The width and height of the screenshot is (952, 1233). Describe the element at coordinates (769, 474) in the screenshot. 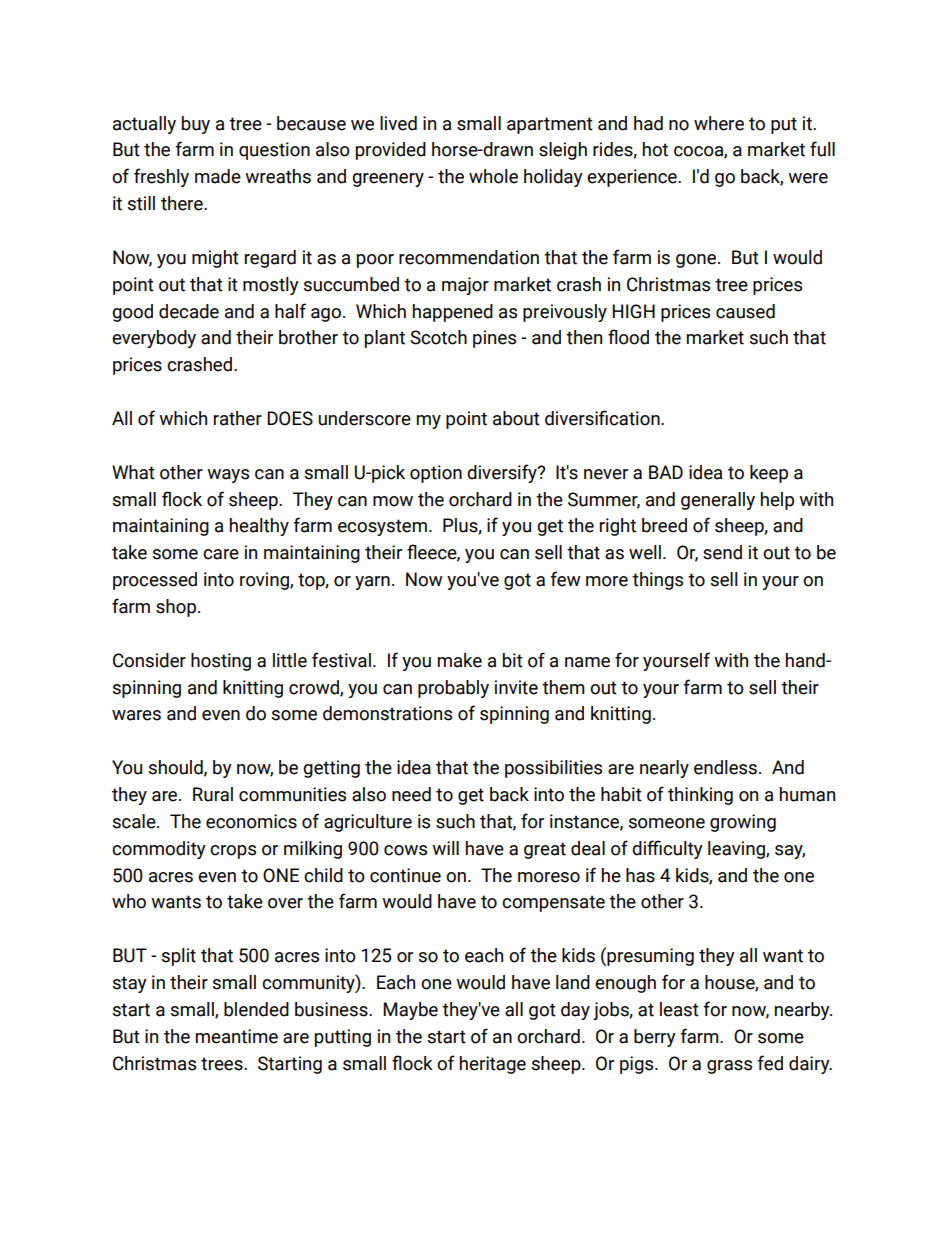

I see `keep` at that location.
